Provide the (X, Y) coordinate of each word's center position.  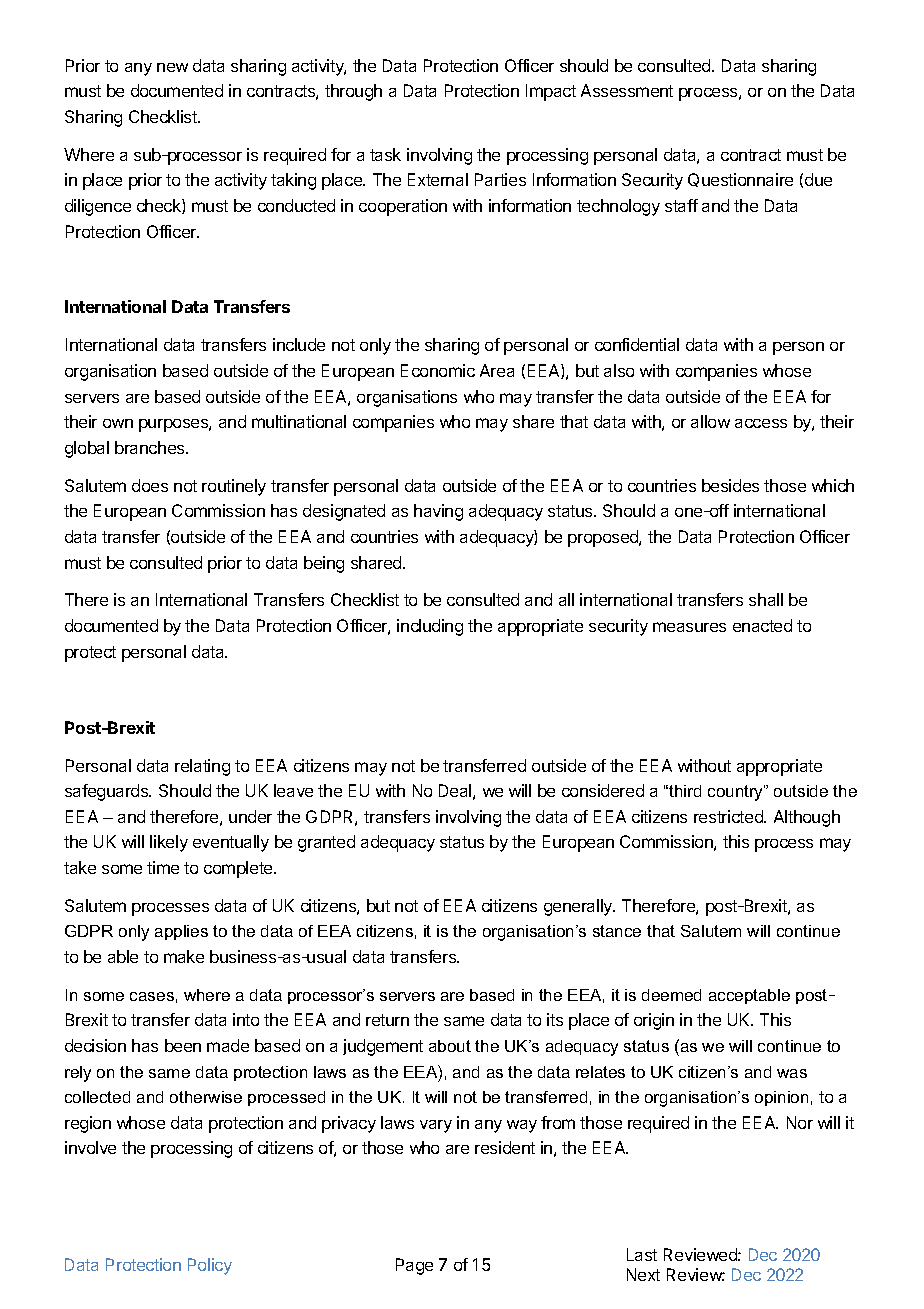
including (430, 627)
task (385, 154)
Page (414, 1266)
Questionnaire (740, 180)
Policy (210, 1266)
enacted (762, 625)
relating (202, 767)
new (172, 67)
